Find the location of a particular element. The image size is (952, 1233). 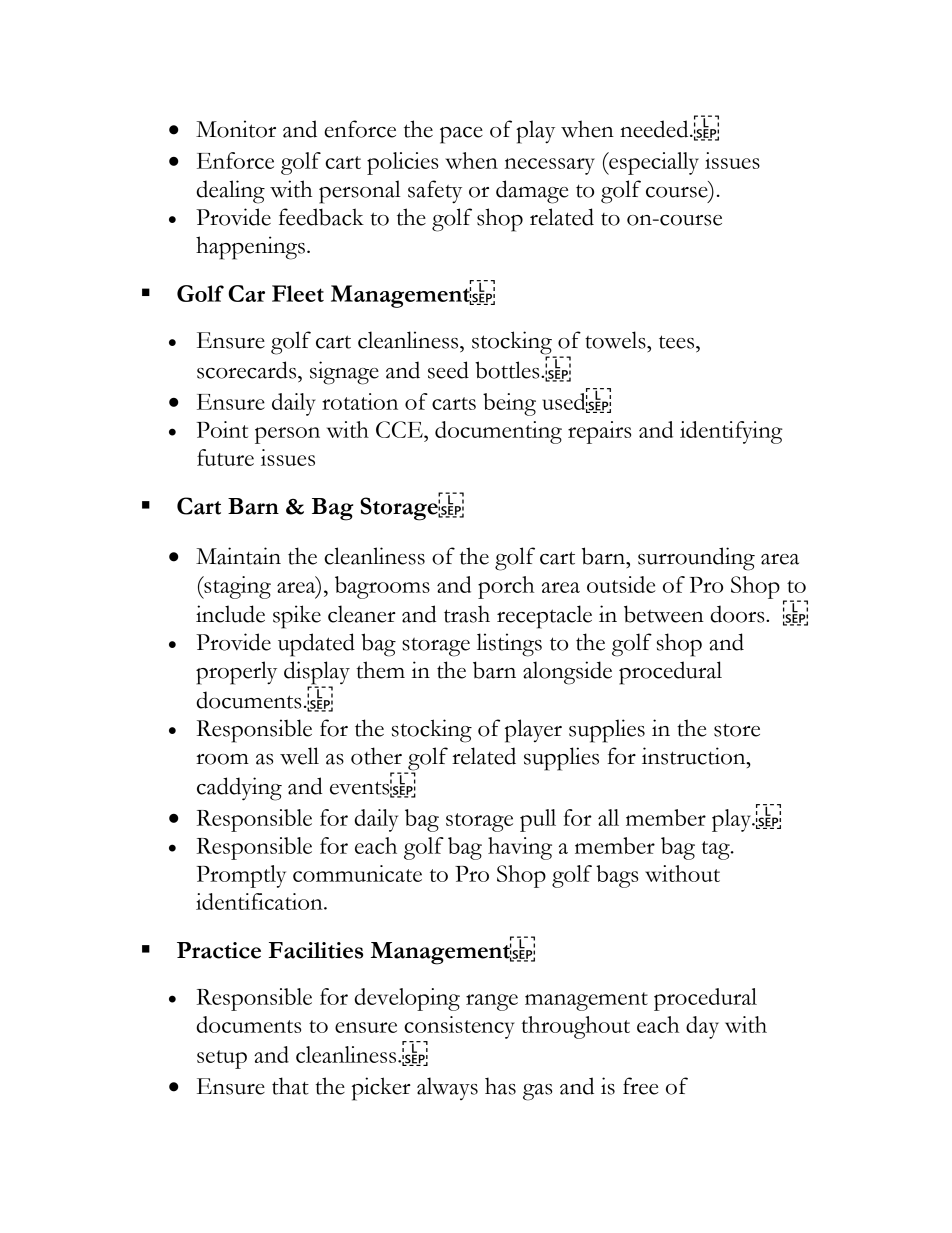

spike is located at coordinates (297, 617).
